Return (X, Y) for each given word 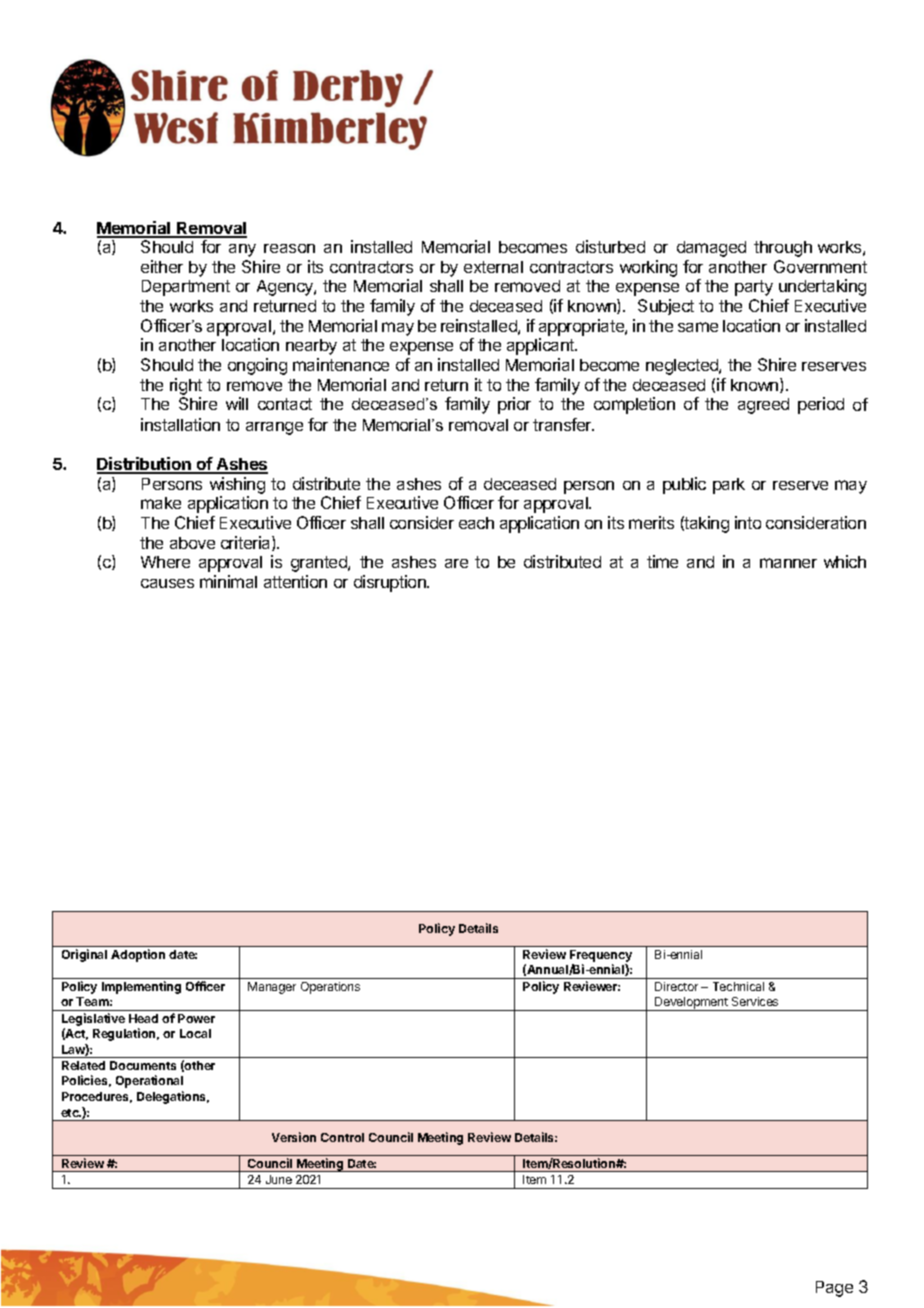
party (754, 288)
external (493, 267)
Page (834, 1289)
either (162, 266)
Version (294, 1137)
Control (342, 1137)
